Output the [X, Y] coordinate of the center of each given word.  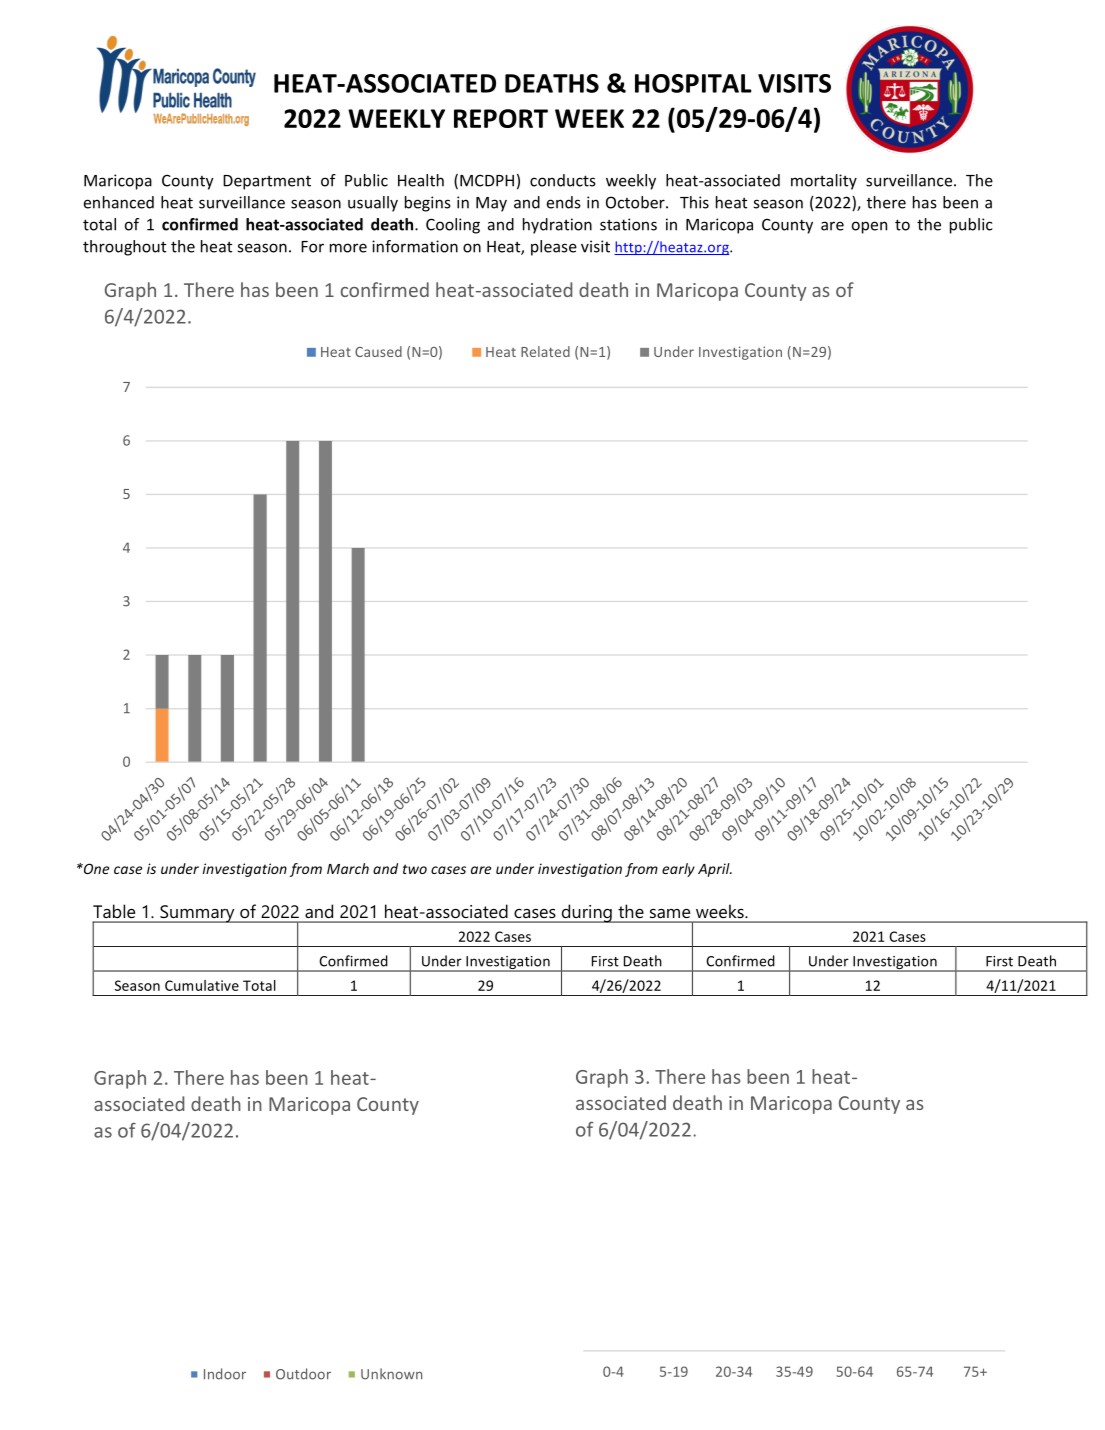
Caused [378, 351]
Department [267, 182]
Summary [197, 914]
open [869, 227]
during [586, 913]
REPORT [501, 118]
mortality [824, 182]
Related [545, 351]
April [715, 870]
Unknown [391, 1374]
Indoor [225, 1374]
